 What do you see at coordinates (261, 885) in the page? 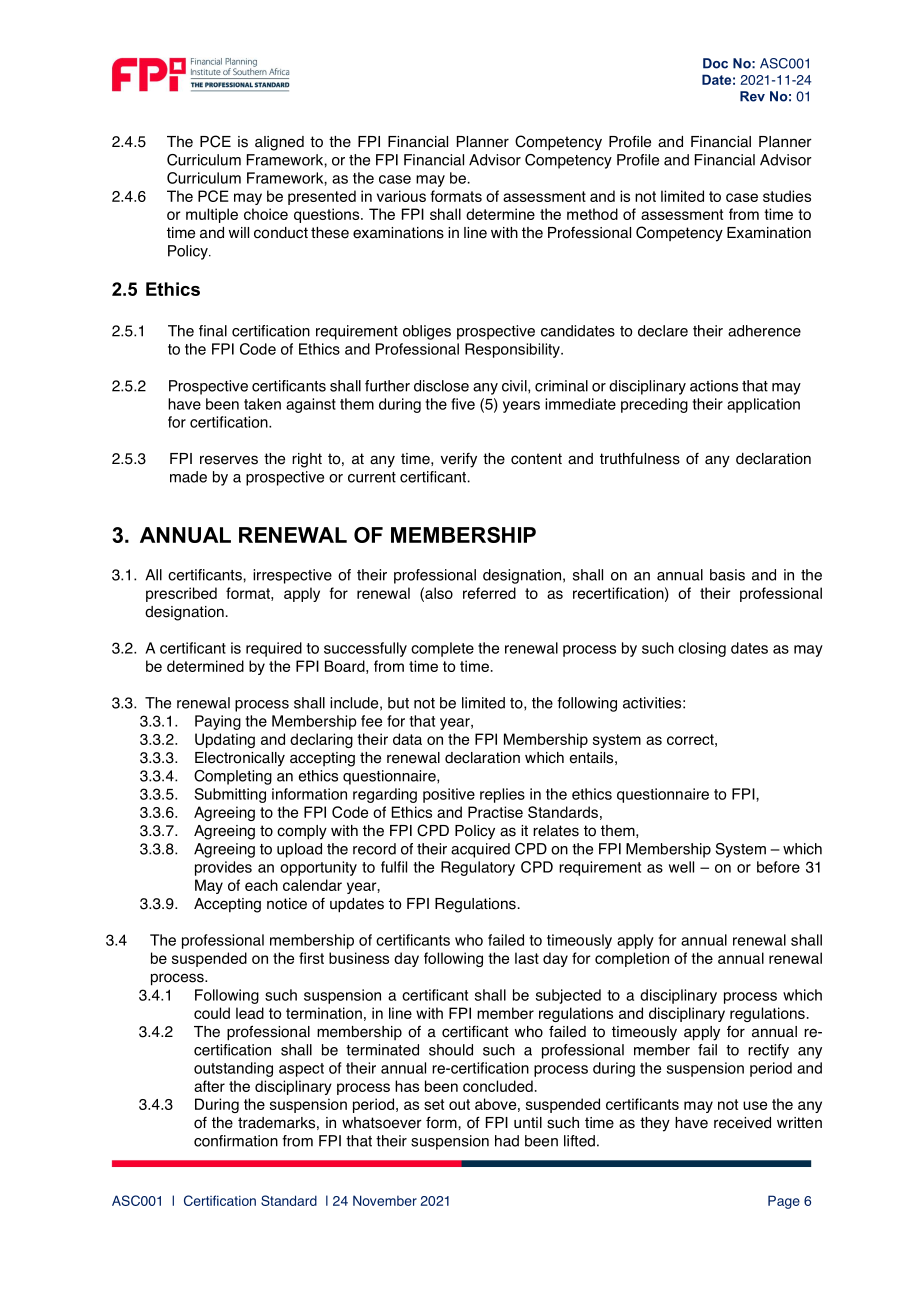
I see `each` at bounding box center [261, 885].
